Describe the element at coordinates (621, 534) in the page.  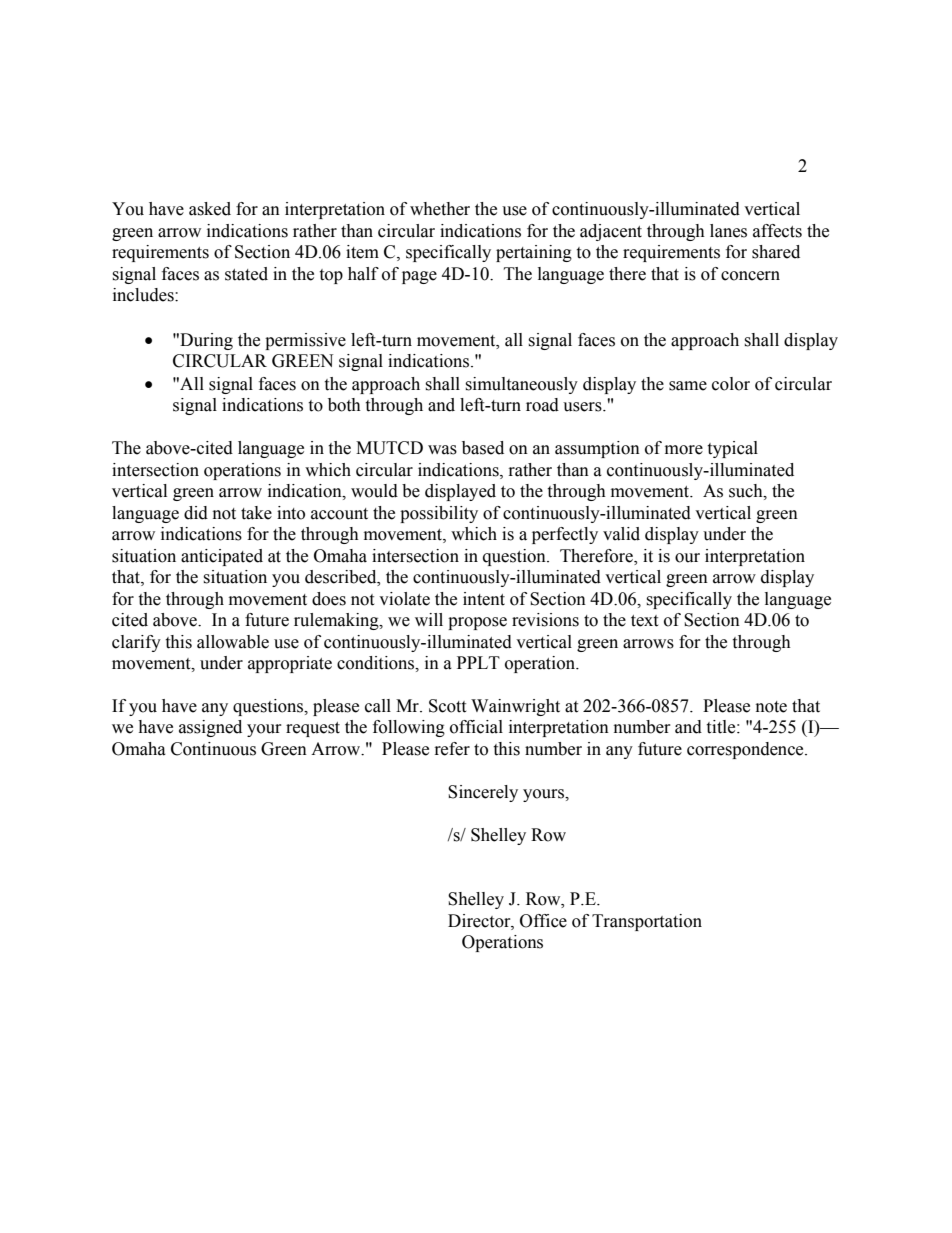
I see `valid` at that location.
